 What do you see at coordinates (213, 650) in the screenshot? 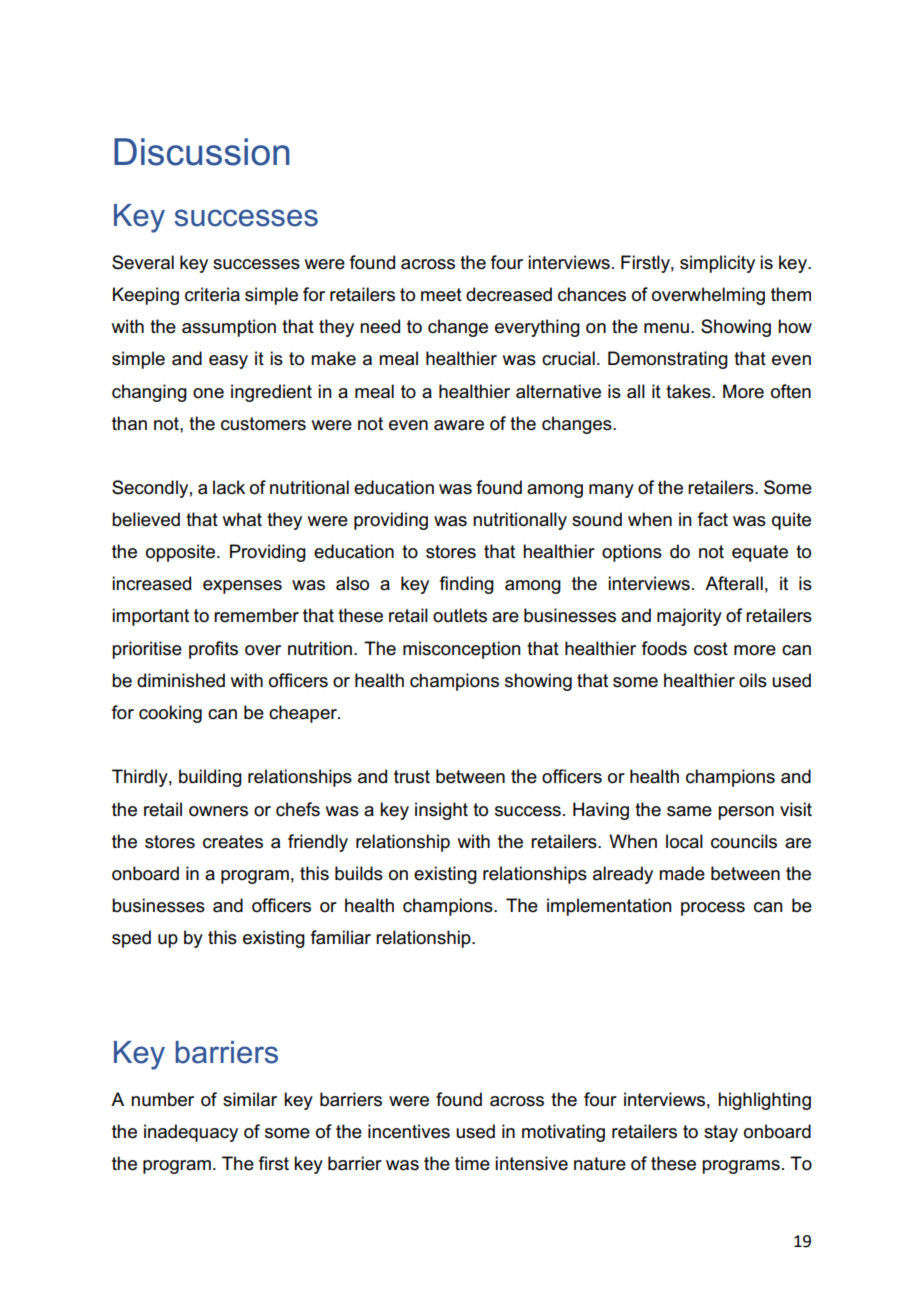
I see `profits` at bounding box center [213, 650].
